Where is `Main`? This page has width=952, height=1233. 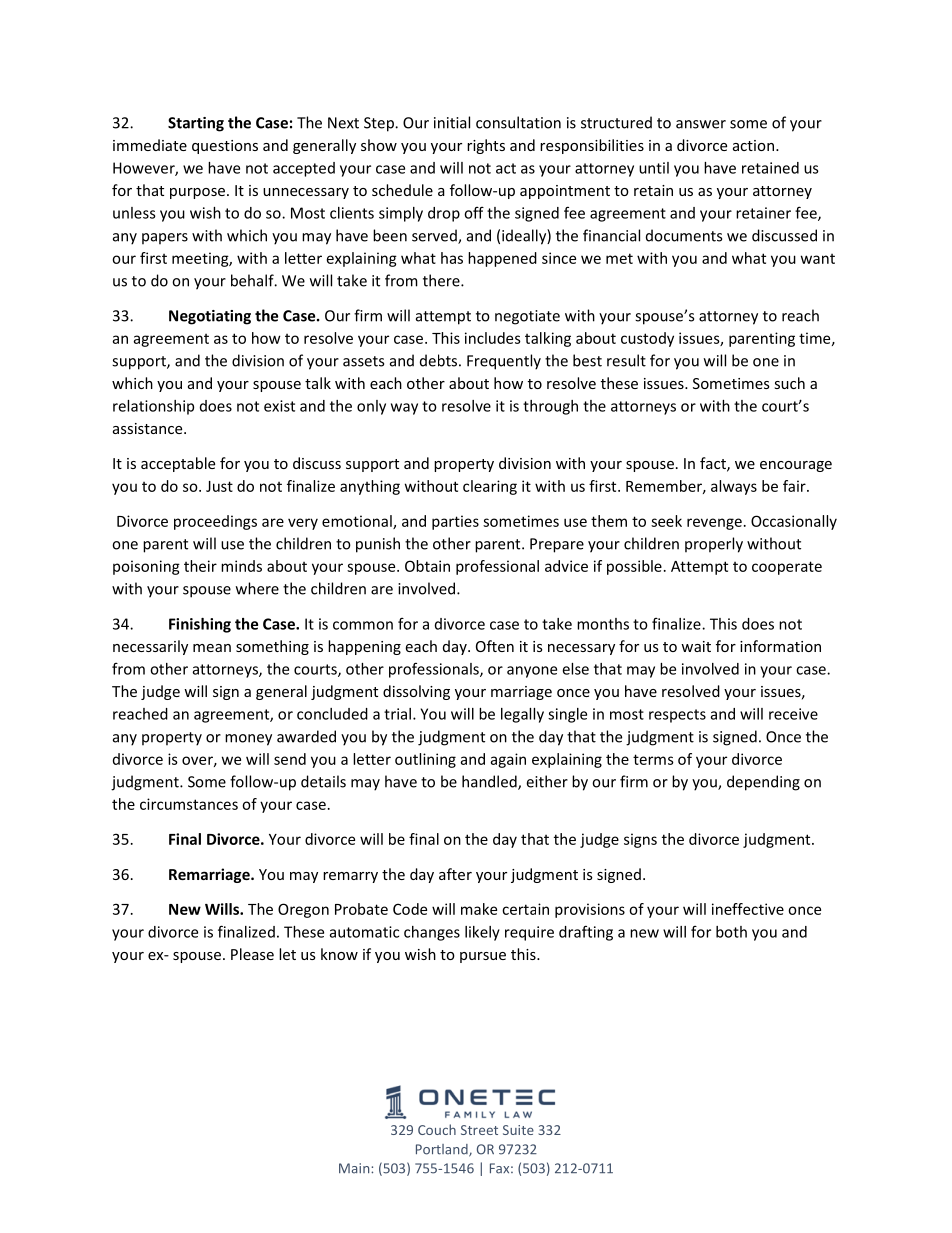
Main is located at coordinates (355, 1168).
